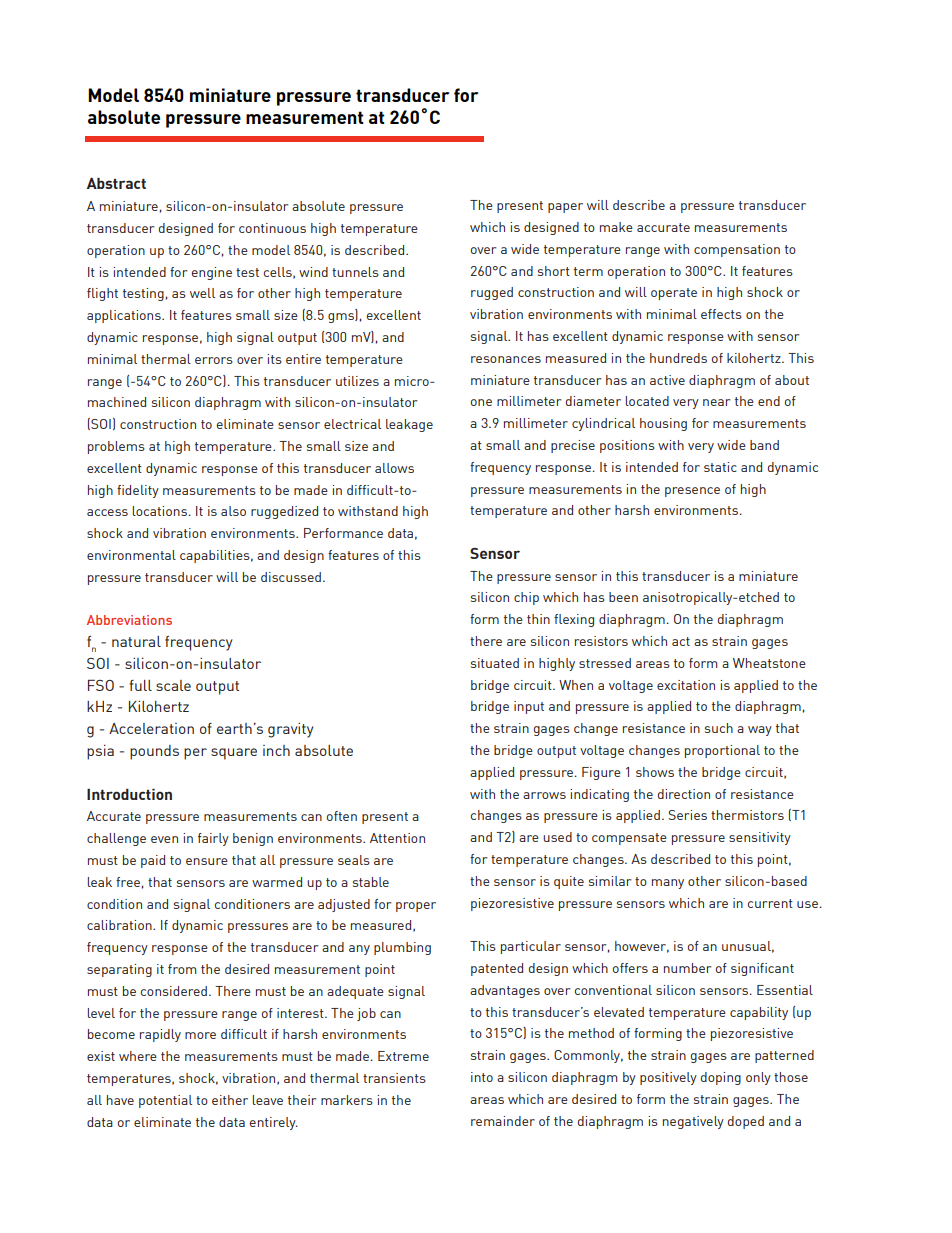 The height and width of the screenshot is (1233, 952). What do you see at coordinates (165, 1101) in the screenshot?
I see `potential` at bounding box center [165, 1101].
